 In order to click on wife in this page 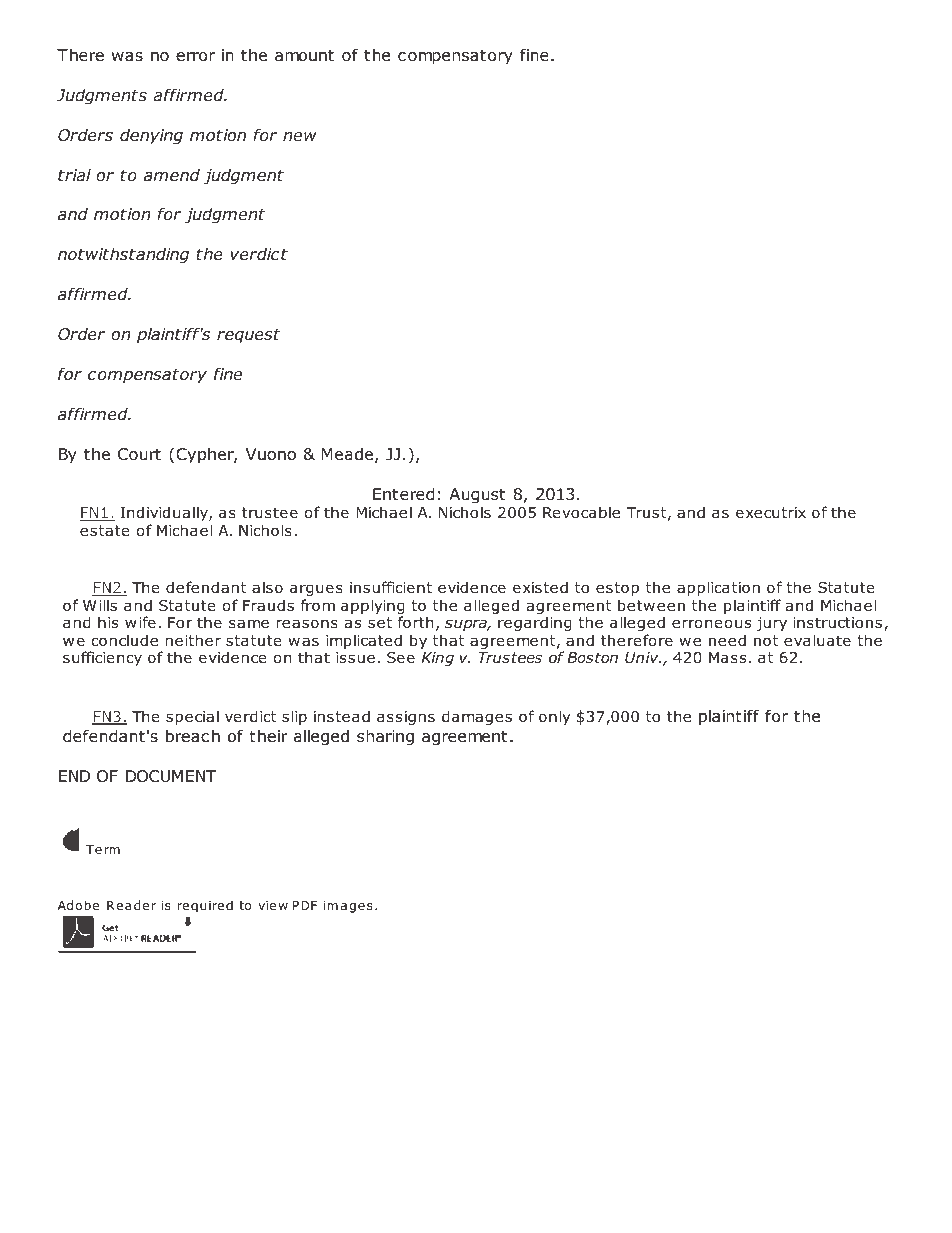, I will do `click(140, 622)`.
